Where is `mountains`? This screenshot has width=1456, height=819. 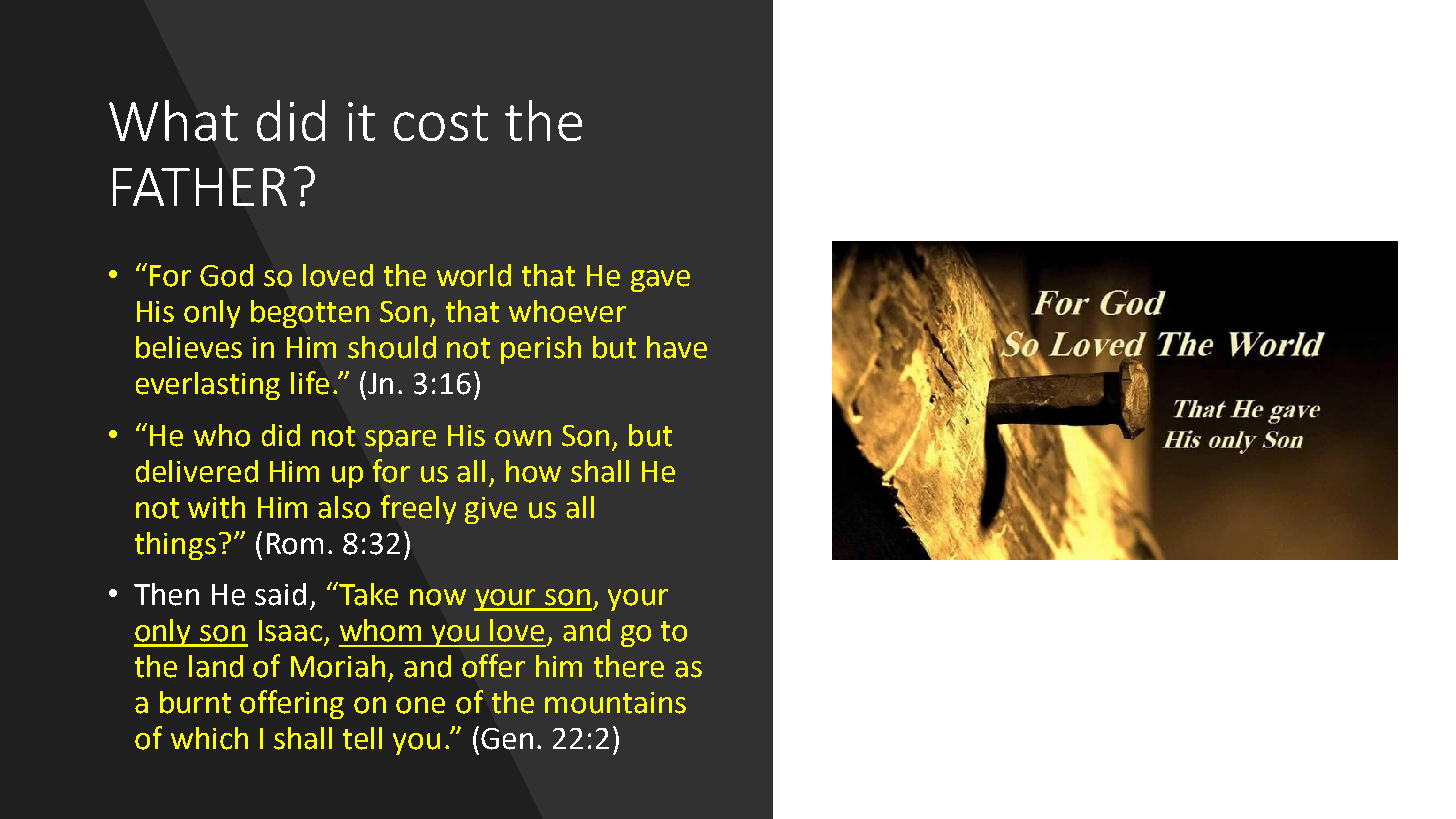
mountains is located at coordinates (615, 703).
